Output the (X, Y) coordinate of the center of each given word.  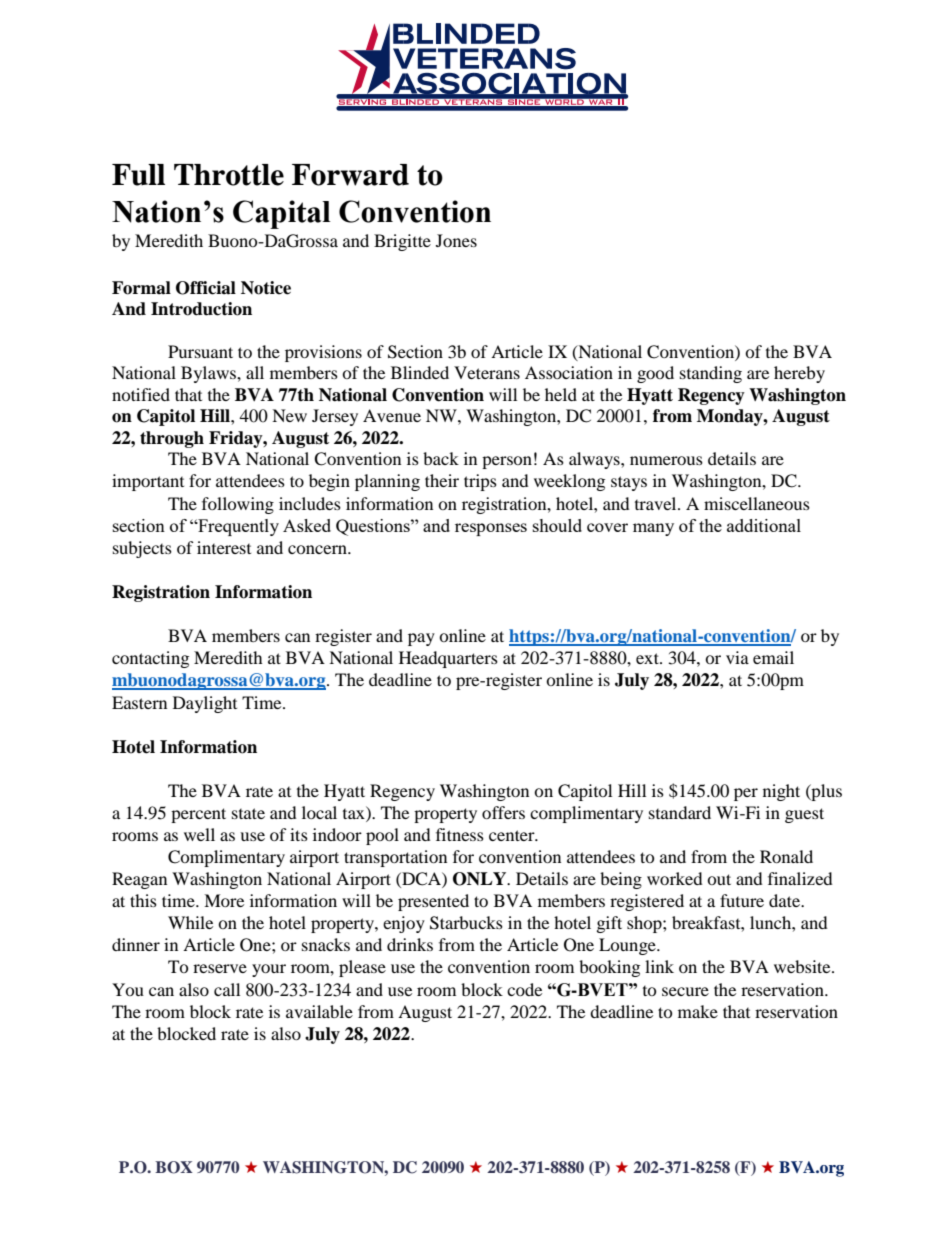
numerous (666, 460)
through (172, 439)
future (742, 900)
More (224, 900)
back (441, 458)
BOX (174, 1167)
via (737, 657)
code (524, 989)
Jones (456, 240)
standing (711, 374)
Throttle (229, 175)
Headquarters (448, 659)
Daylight (205, 704)
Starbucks (466, 923)
